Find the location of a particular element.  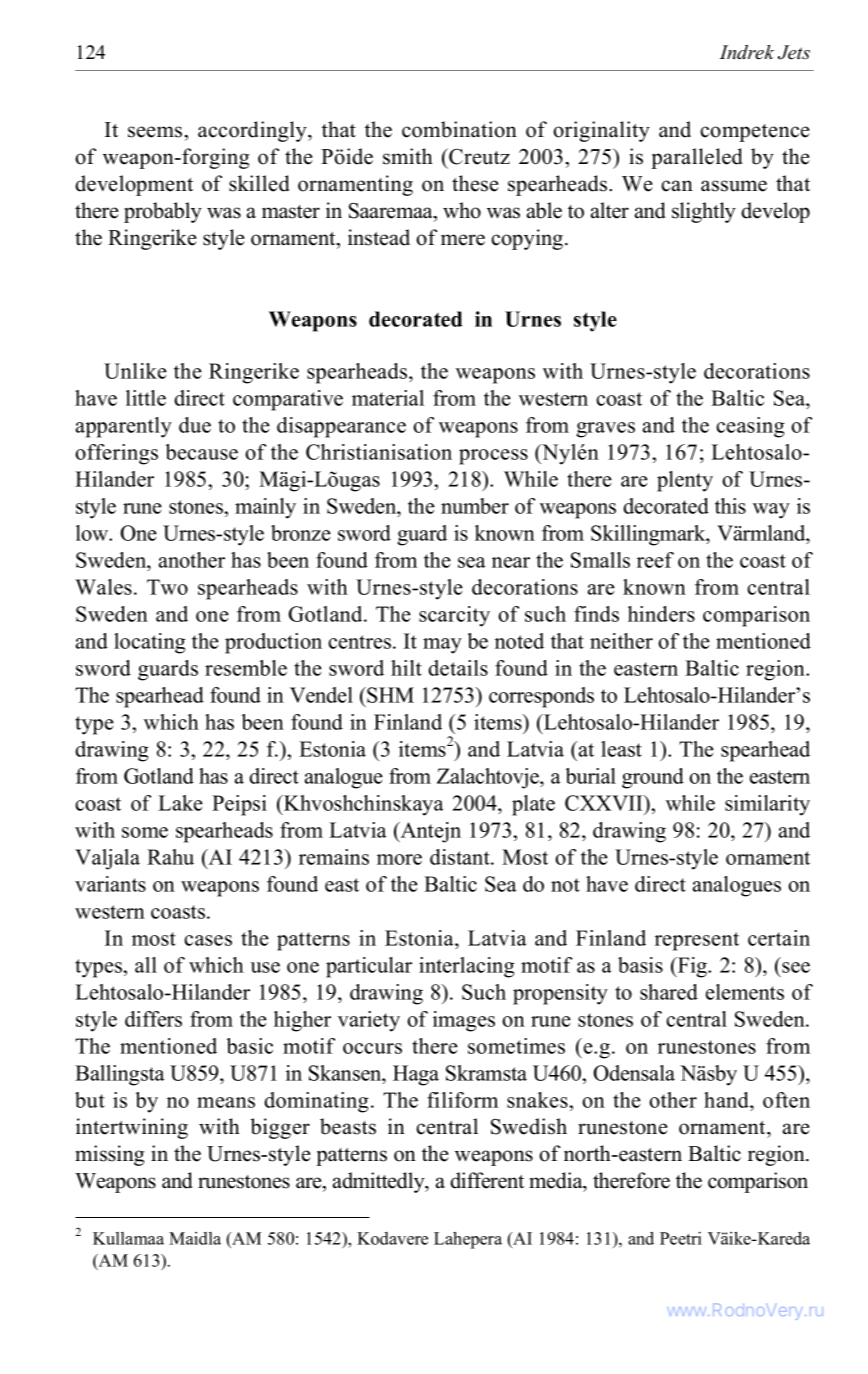

Indrek is located at coordinates (746, 52).
